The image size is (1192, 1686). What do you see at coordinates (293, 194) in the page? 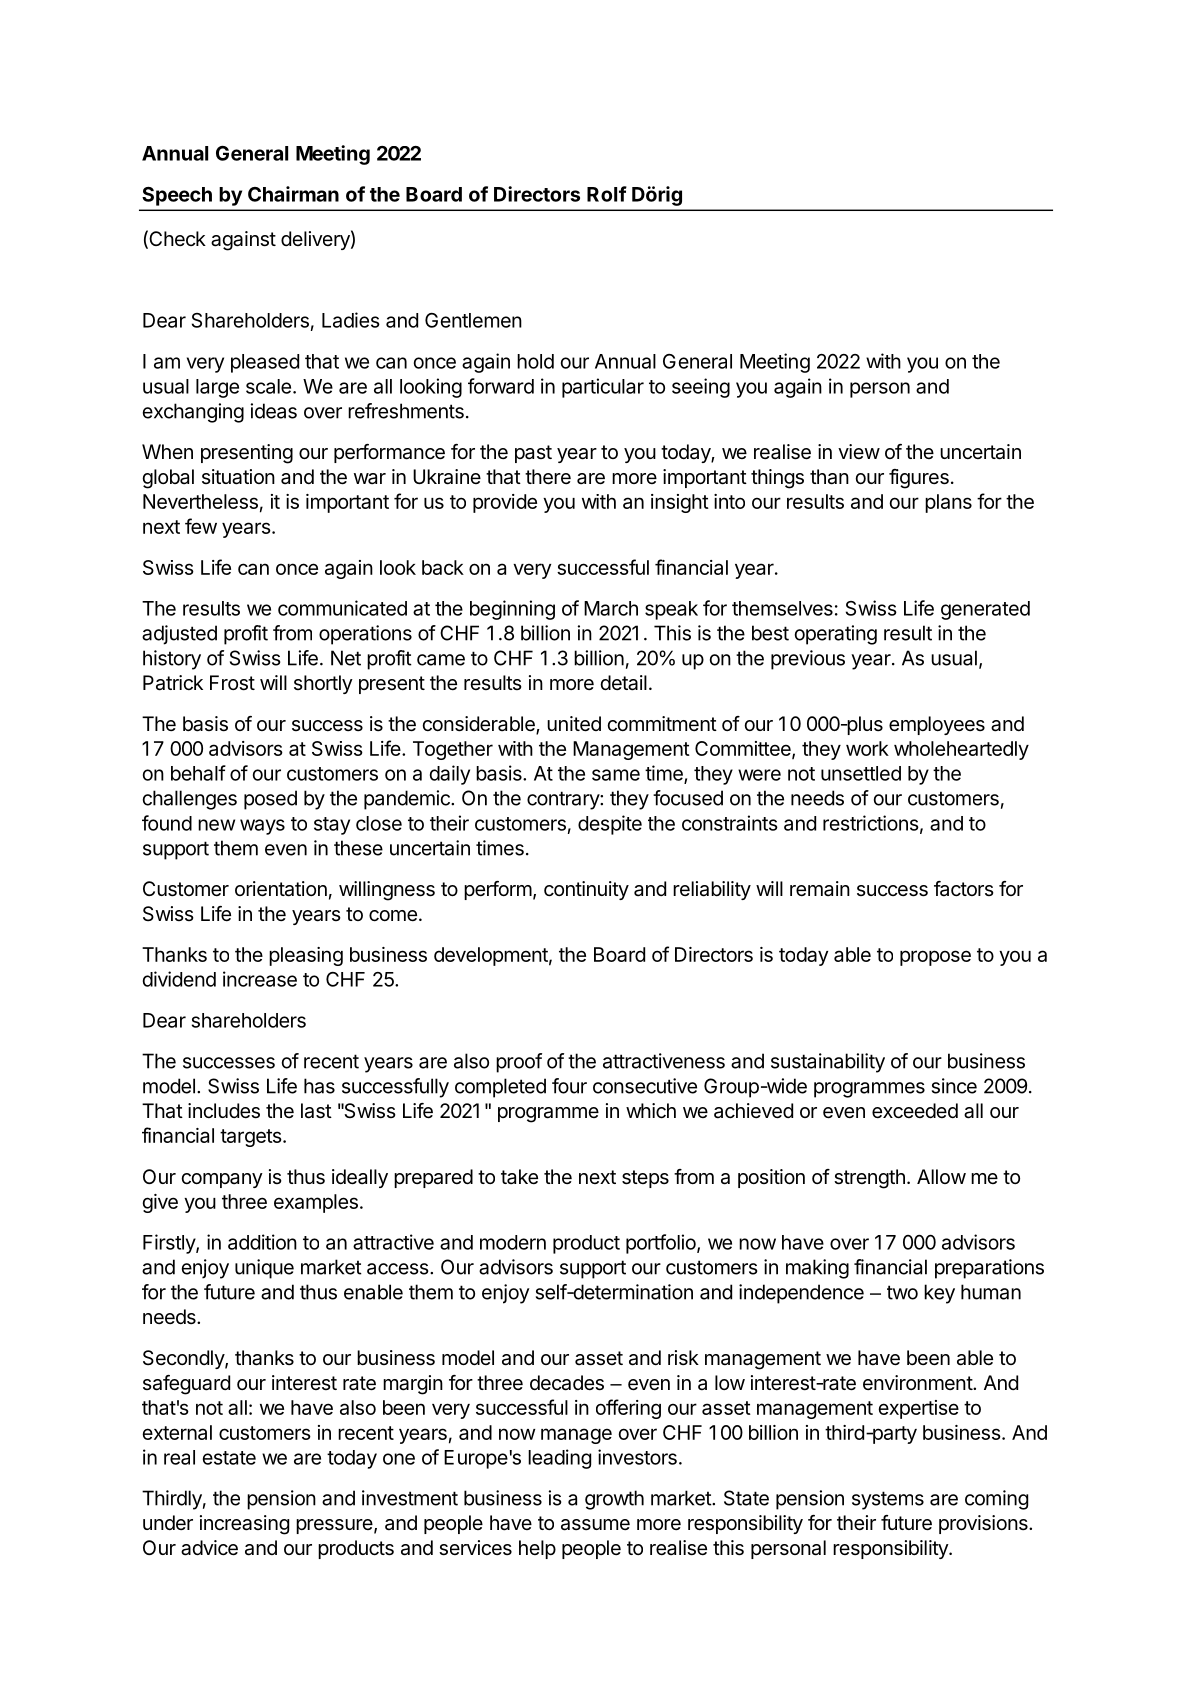
I see `Chairman` at bounding box center [293, 194].
